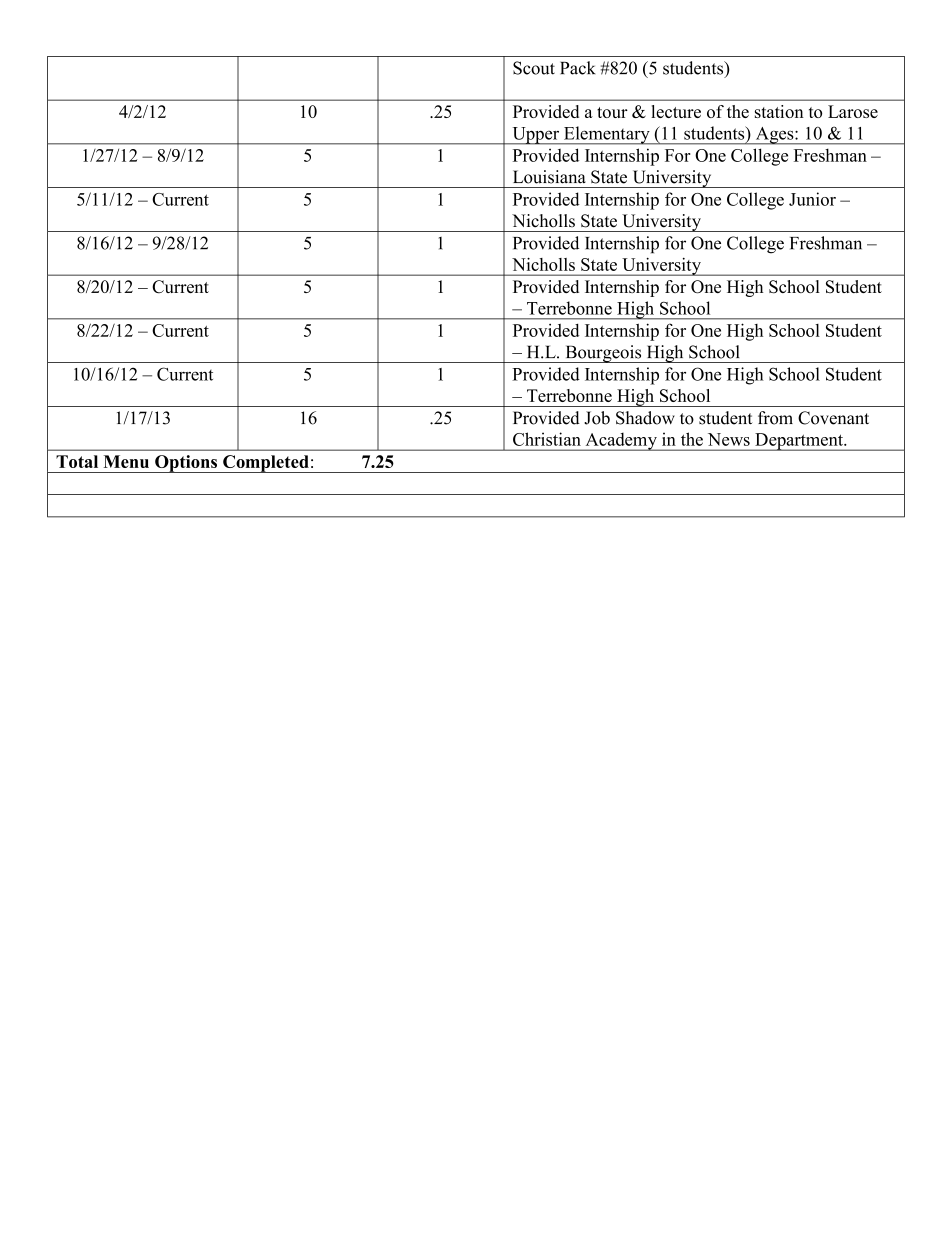  What do you see at coordinates (577, 68) in the screenshot?
I see `Pack` at bounding box center [577, 68].
